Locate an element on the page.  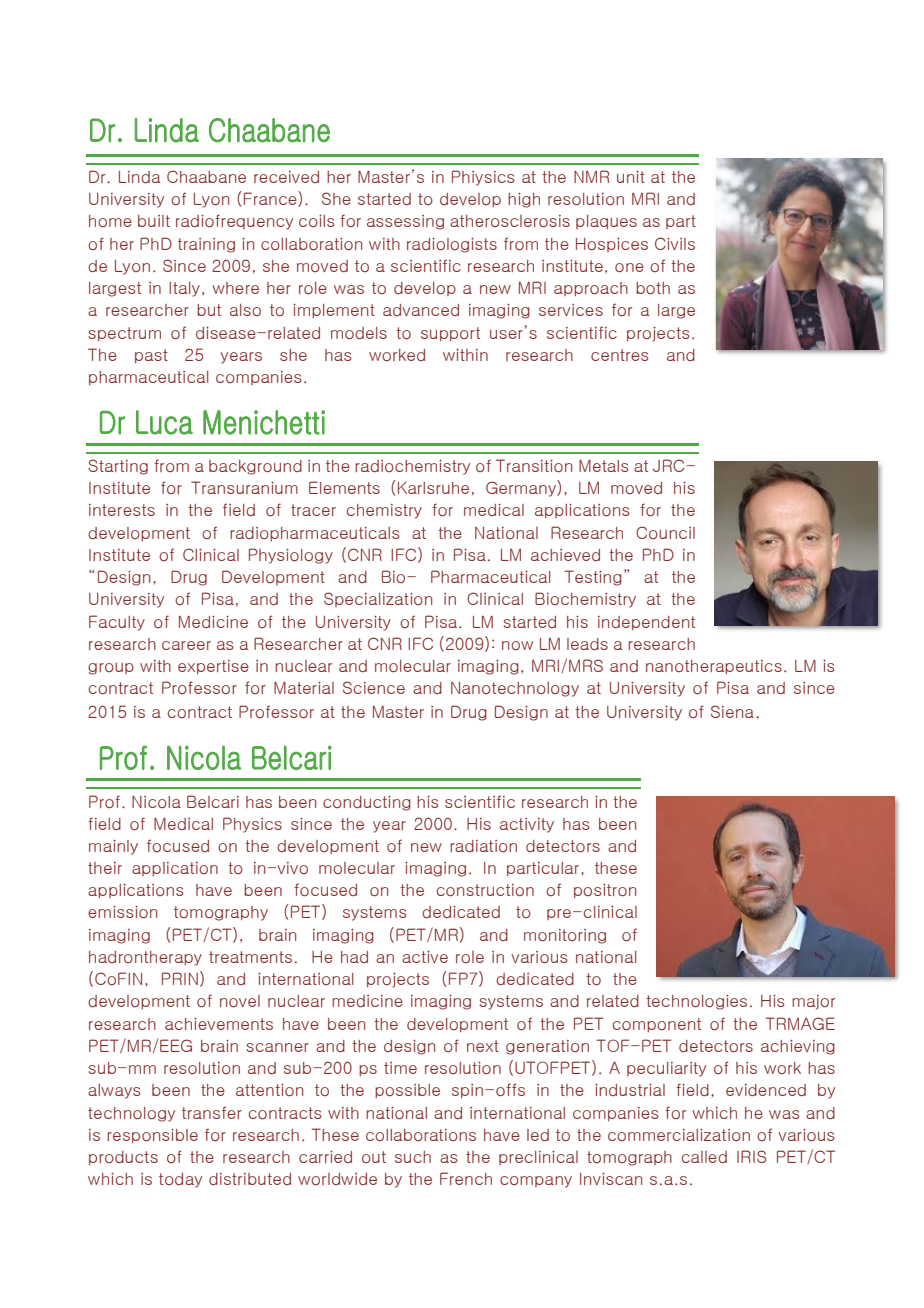
built is located at coordinates (154, 221).
